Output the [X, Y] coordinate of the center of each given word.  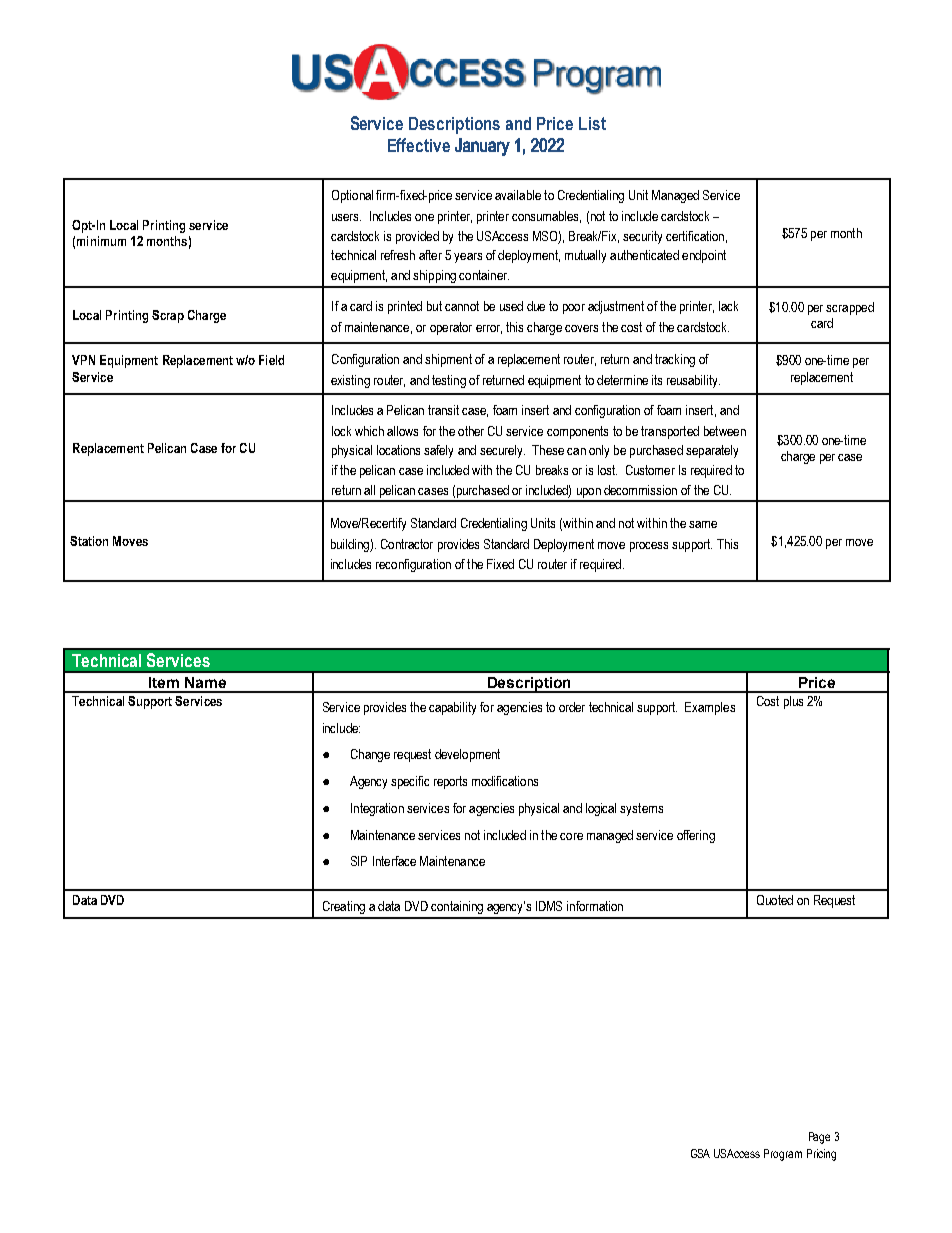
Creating [344, 907]
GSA [700, 1153]
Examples [710, 708]
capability [452, 708]
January [482, 147]
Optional [352, 196]
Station [89, 541]
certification [695, 236]
